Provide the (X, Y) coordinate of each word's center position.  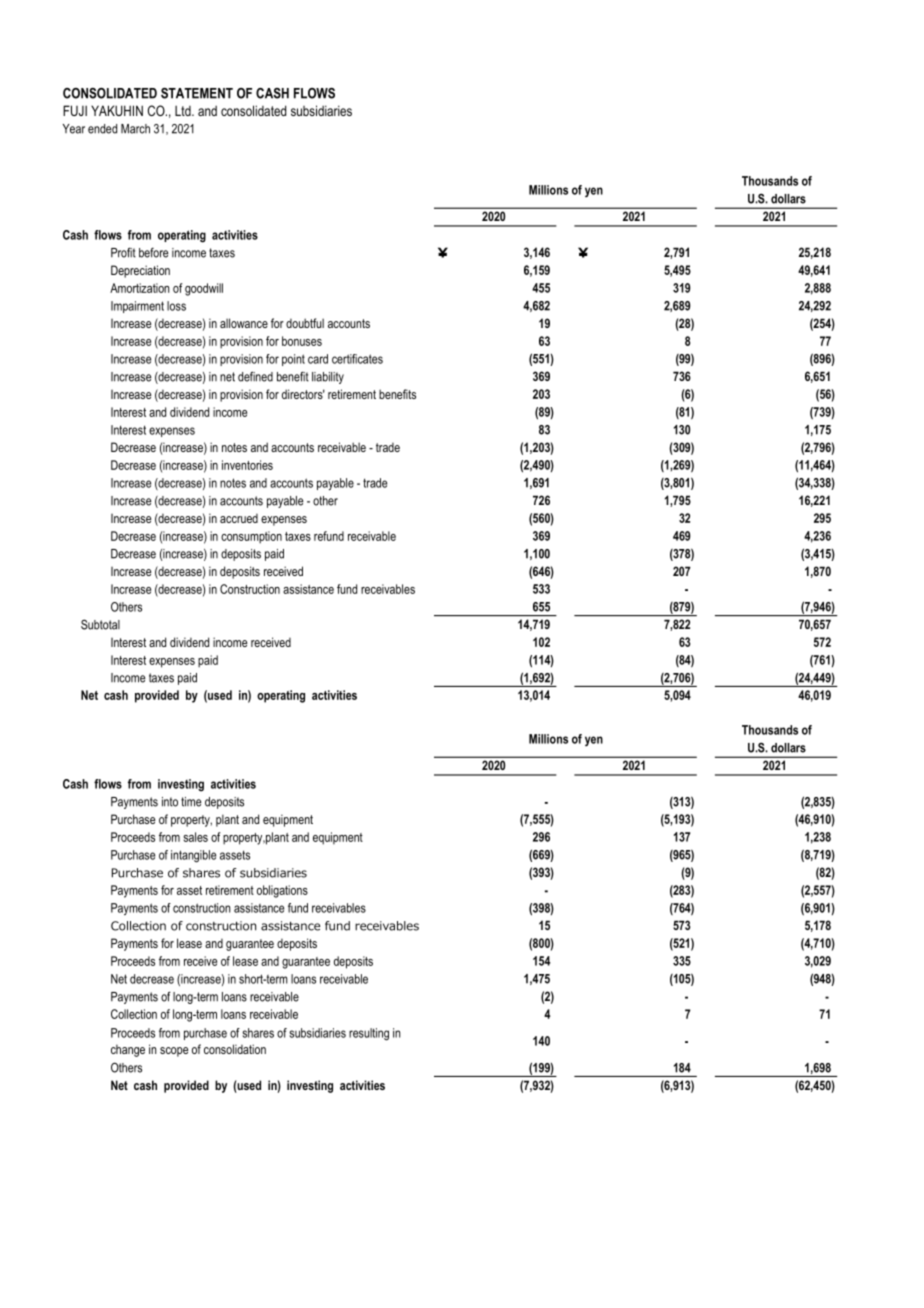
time (191, 802)
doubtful (305, 323)
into (170, 802)
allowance (244, 323)
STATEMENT (197, 93)
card (318, 359)
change (128, 1050)
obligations (282, 891)
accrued (239, 518)
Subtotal (100, 624)
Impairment (137, 307)
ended (102, 129)
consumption (251, 537)
